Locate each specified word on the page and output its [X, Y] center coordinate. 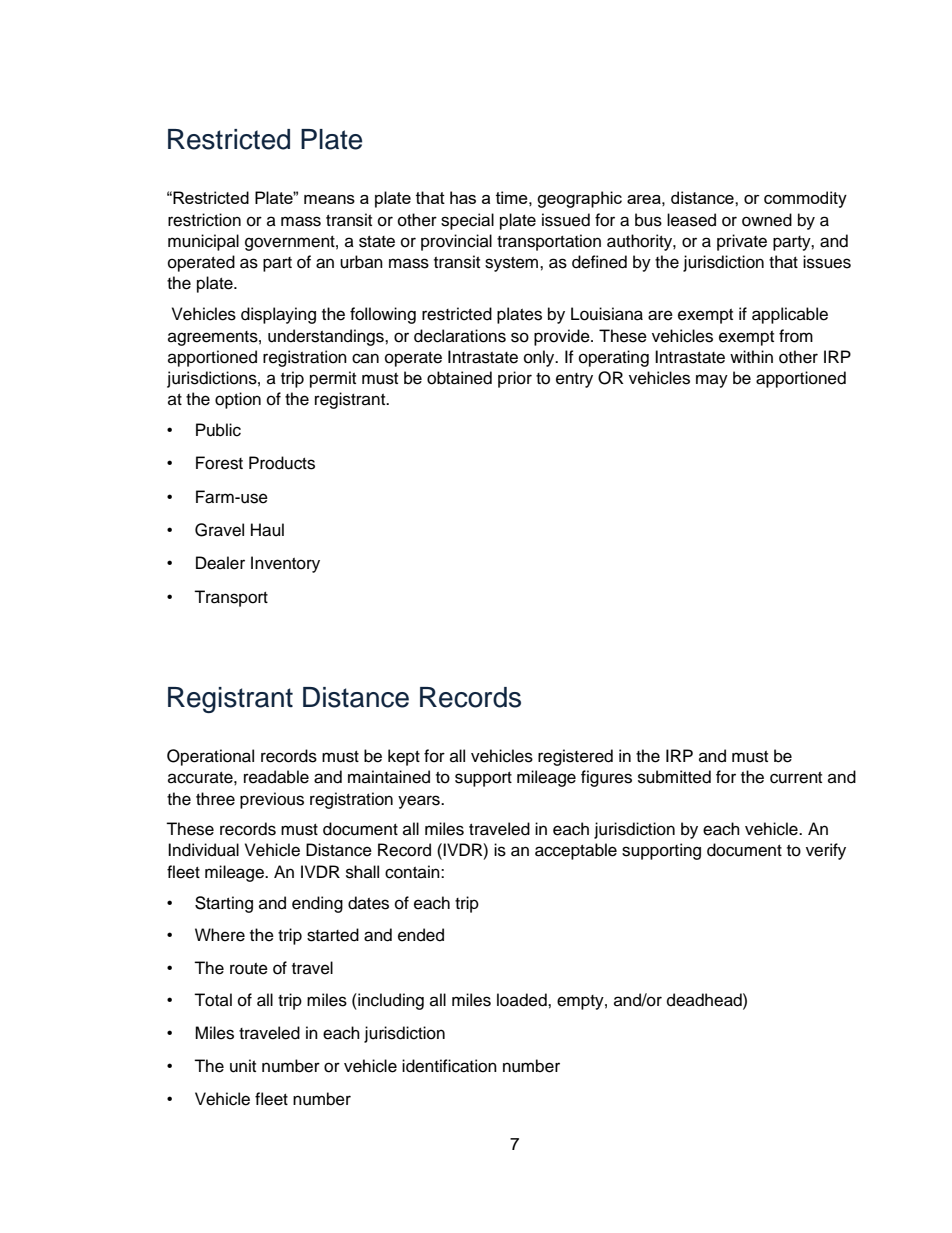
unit [243, 1066]
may [712, 381]
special [467, 221]
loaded [523, 1000]
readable [276, 777]
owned [767, 220]
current [796, 778]
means [329, 199]
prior [515, 379]
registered [575, 757]
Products [282, 463]
